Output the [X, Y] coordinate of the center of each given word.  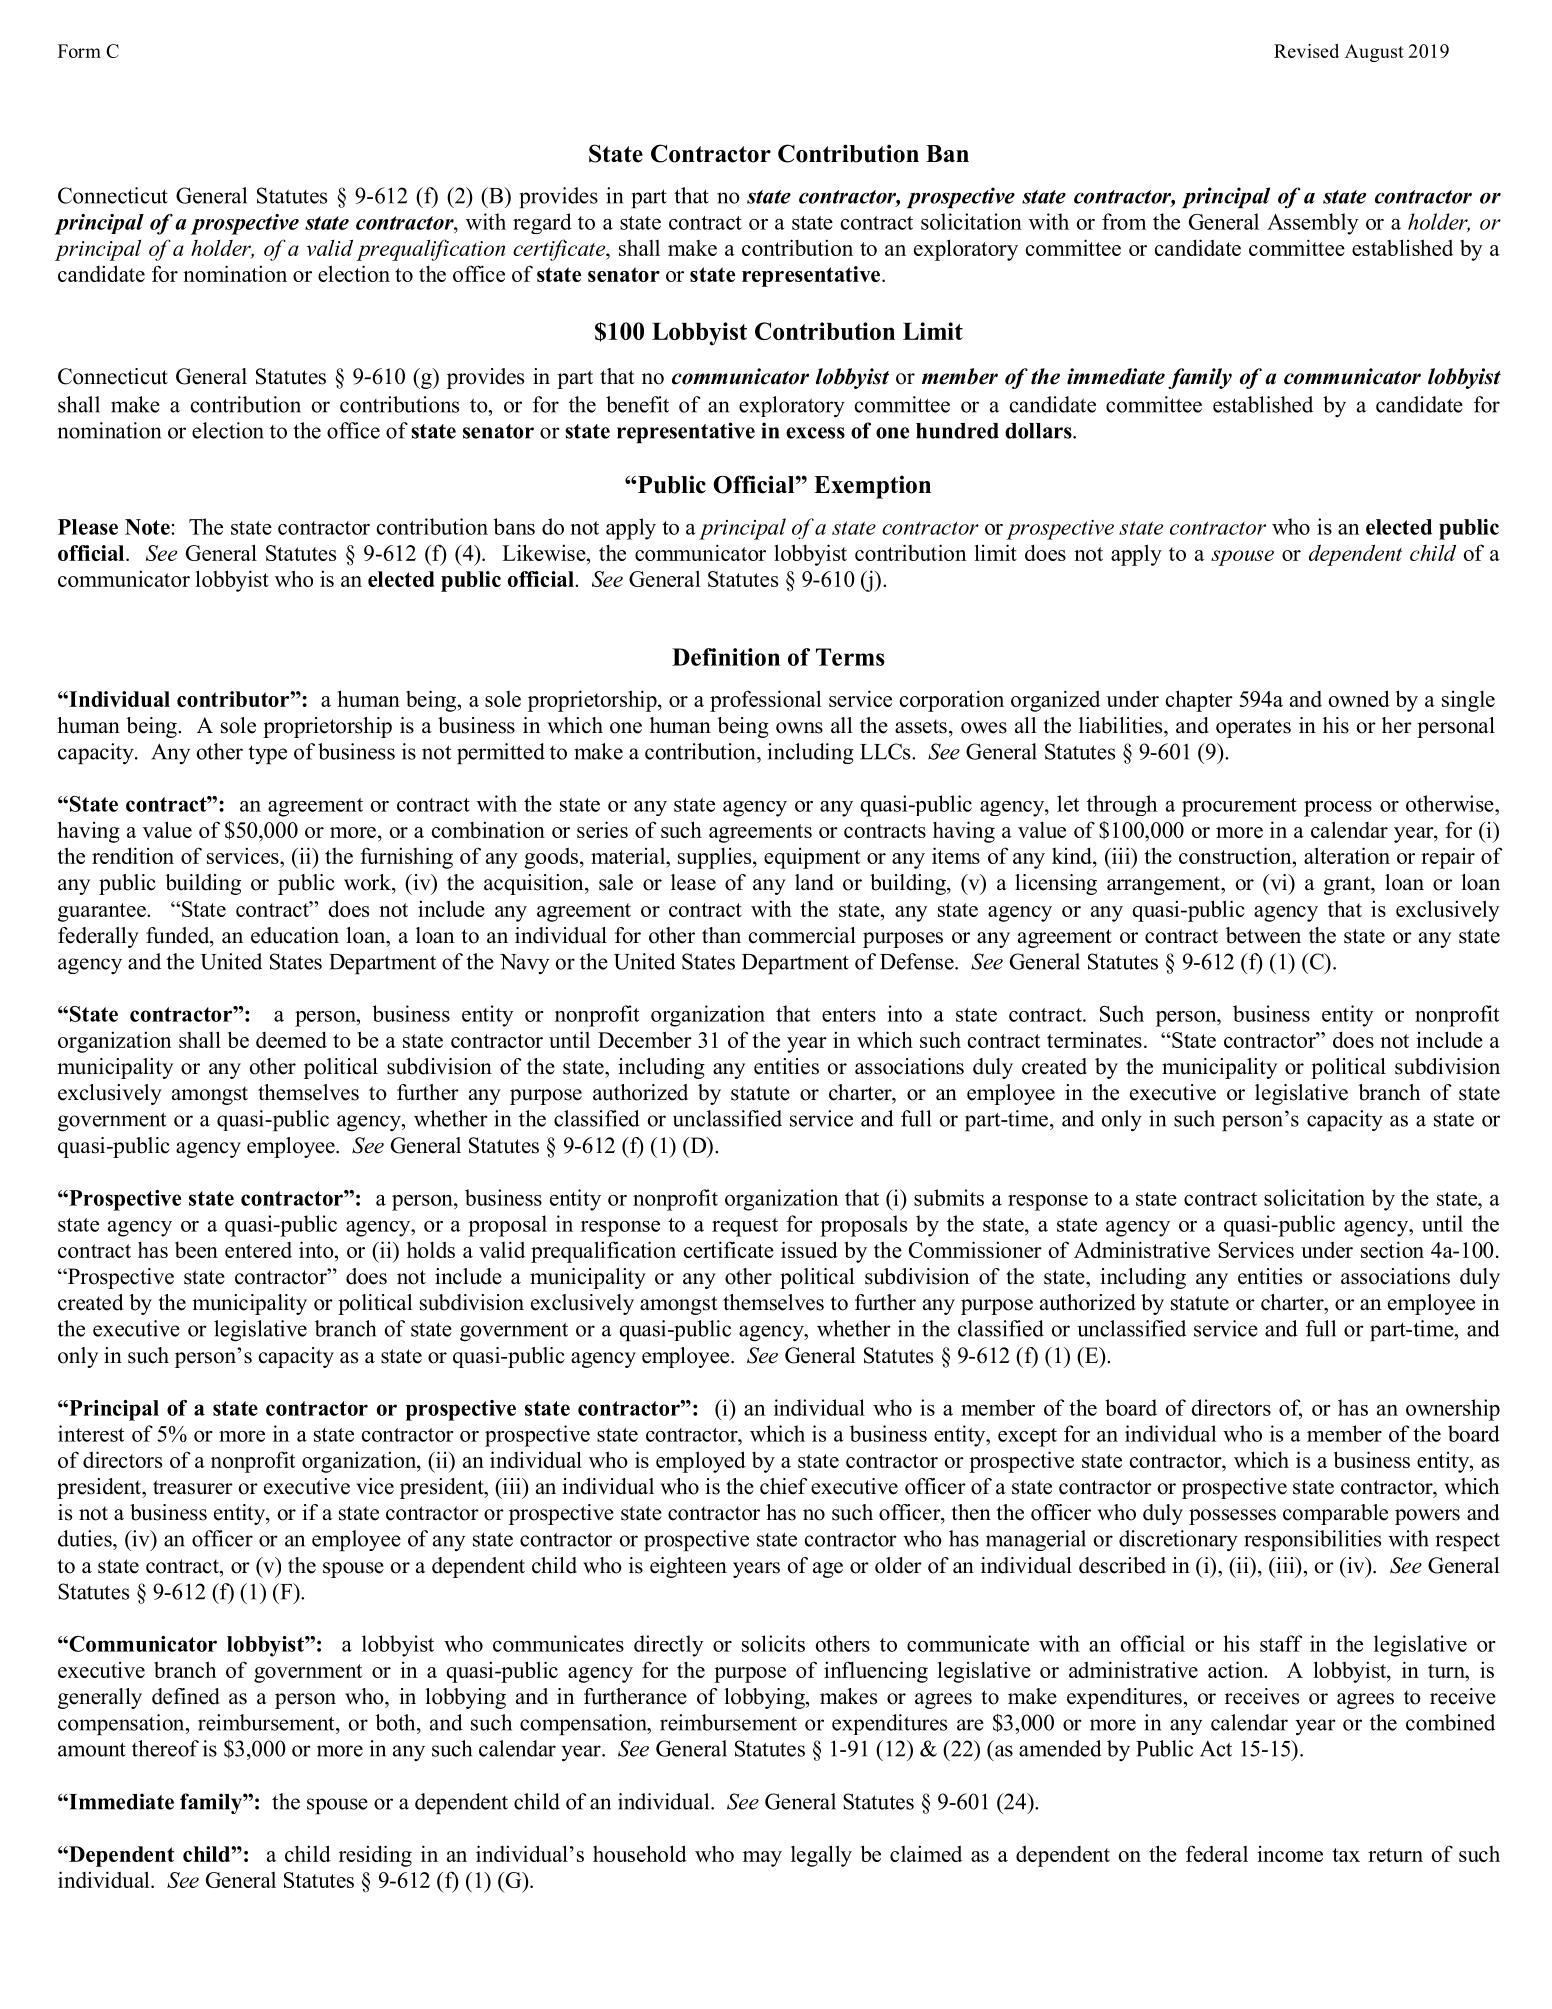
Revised [1306, 51]
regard [542, 223]
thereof [165, 1748]
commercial [802, 935]
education [295, 935]
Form [79, 51]
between [1263, 935]
